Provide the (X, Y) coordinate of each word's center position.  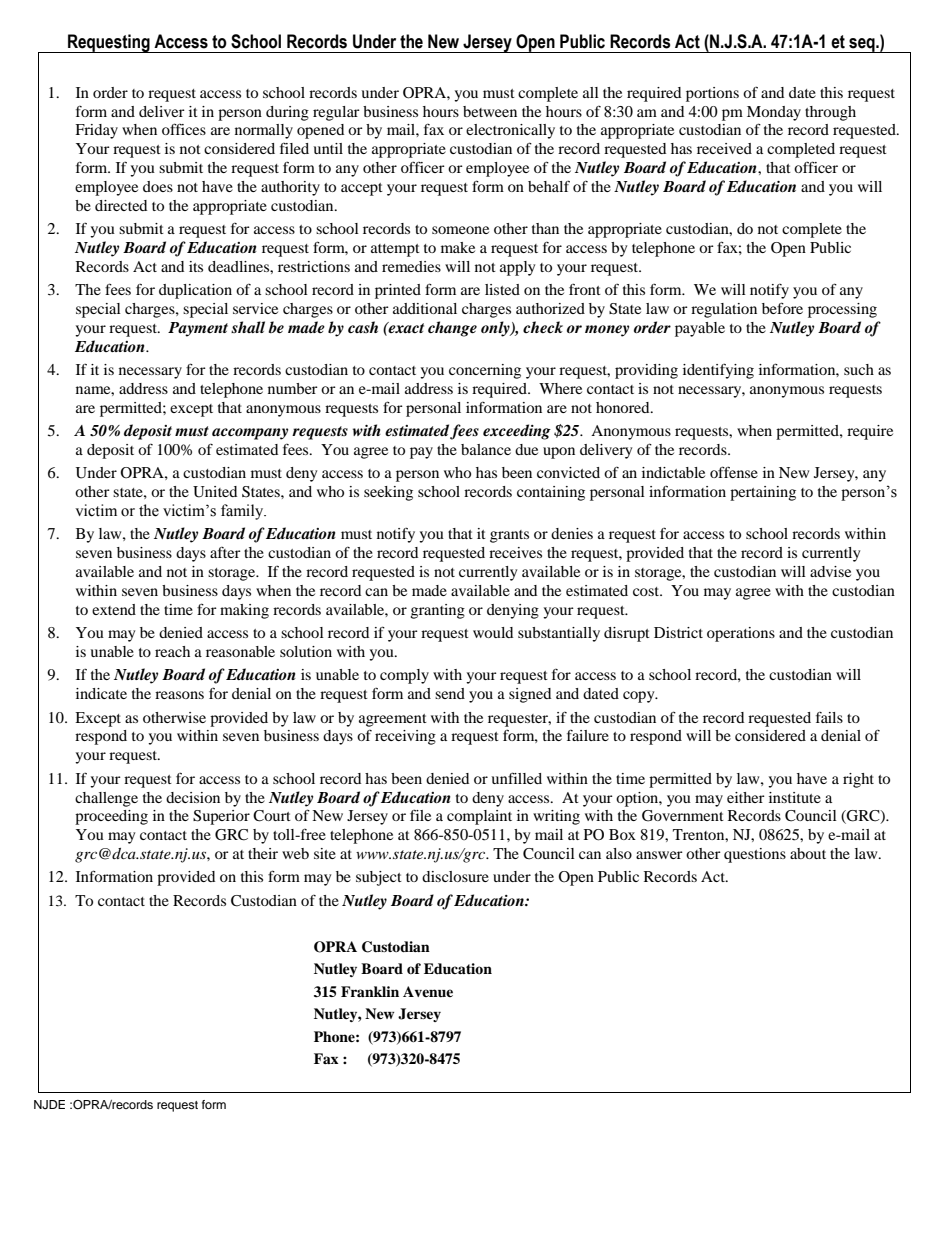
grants (509, 536)
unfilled (516, 778)
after (225, 552)
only (496, 329)
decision (193, 797)
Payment (198, 329)
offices (184, 129)
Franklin (370, 991)
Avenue (428, 991)
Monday (774, 113)
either (746, 797)
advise (830, 571)
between (490, 111)
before (782, 308)
